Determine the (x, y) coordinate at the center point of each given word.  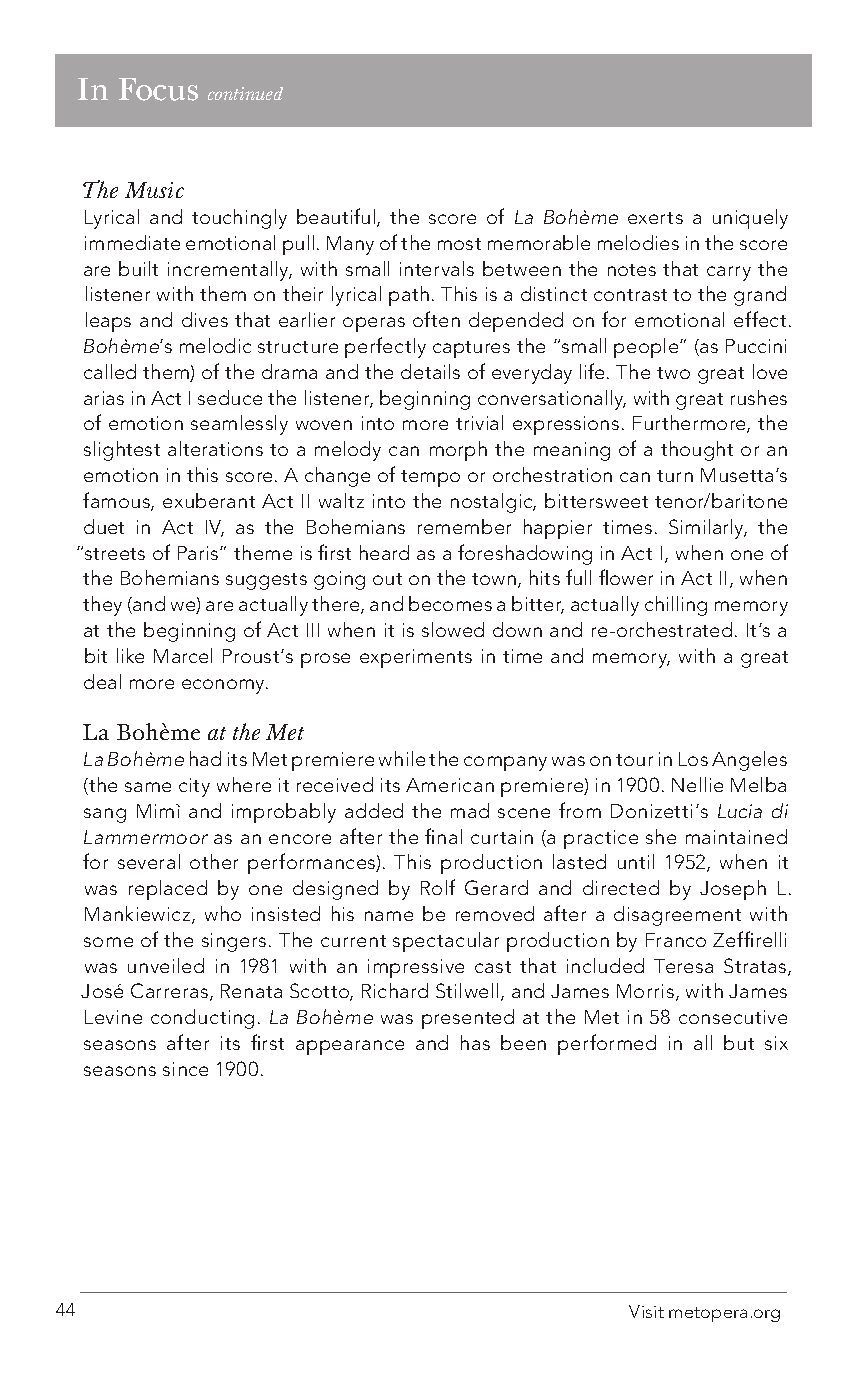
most (459, 244)
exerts (655, 218)
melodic (215, 345)
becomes (450, 603)
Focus (158, 89)
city (194, 787)
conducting (202, 1019)
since (185, 1069)
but (739, 1042)
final (443, 836)
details (430, 371)
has (475, 1042)
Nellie (697, 784)
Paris (199, 553)
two (673, 373)
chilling (676, 606)
